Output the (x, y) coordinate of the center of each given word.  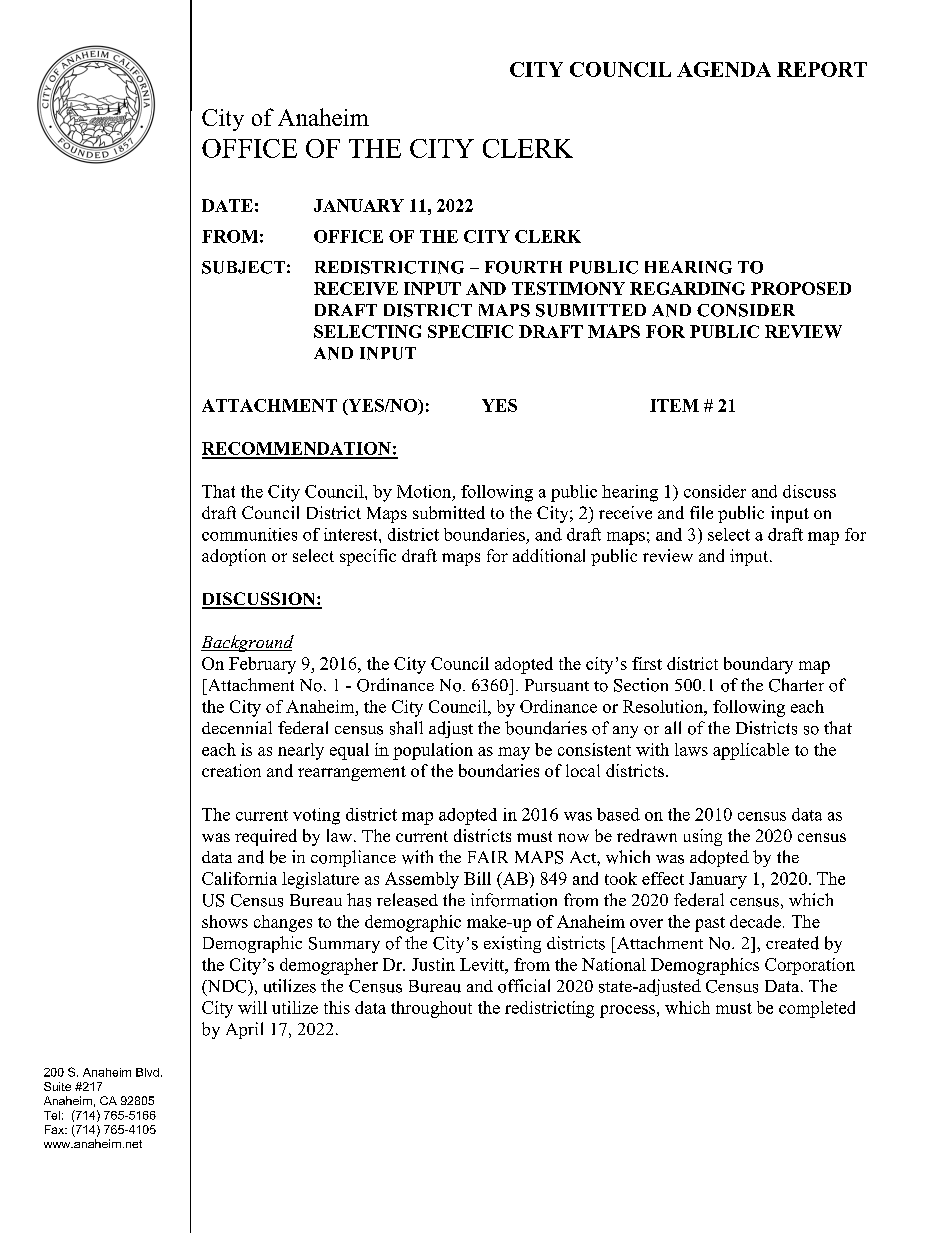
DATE (227, 205)
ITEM (674, 405)
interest (352, 534)
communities (249, 534)
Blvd (147, 1072)
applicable (751, 751)
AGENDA (724, 69)
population (433, 751)
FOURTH (523, 267)
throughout (431, 1009)
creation (231, 770)
